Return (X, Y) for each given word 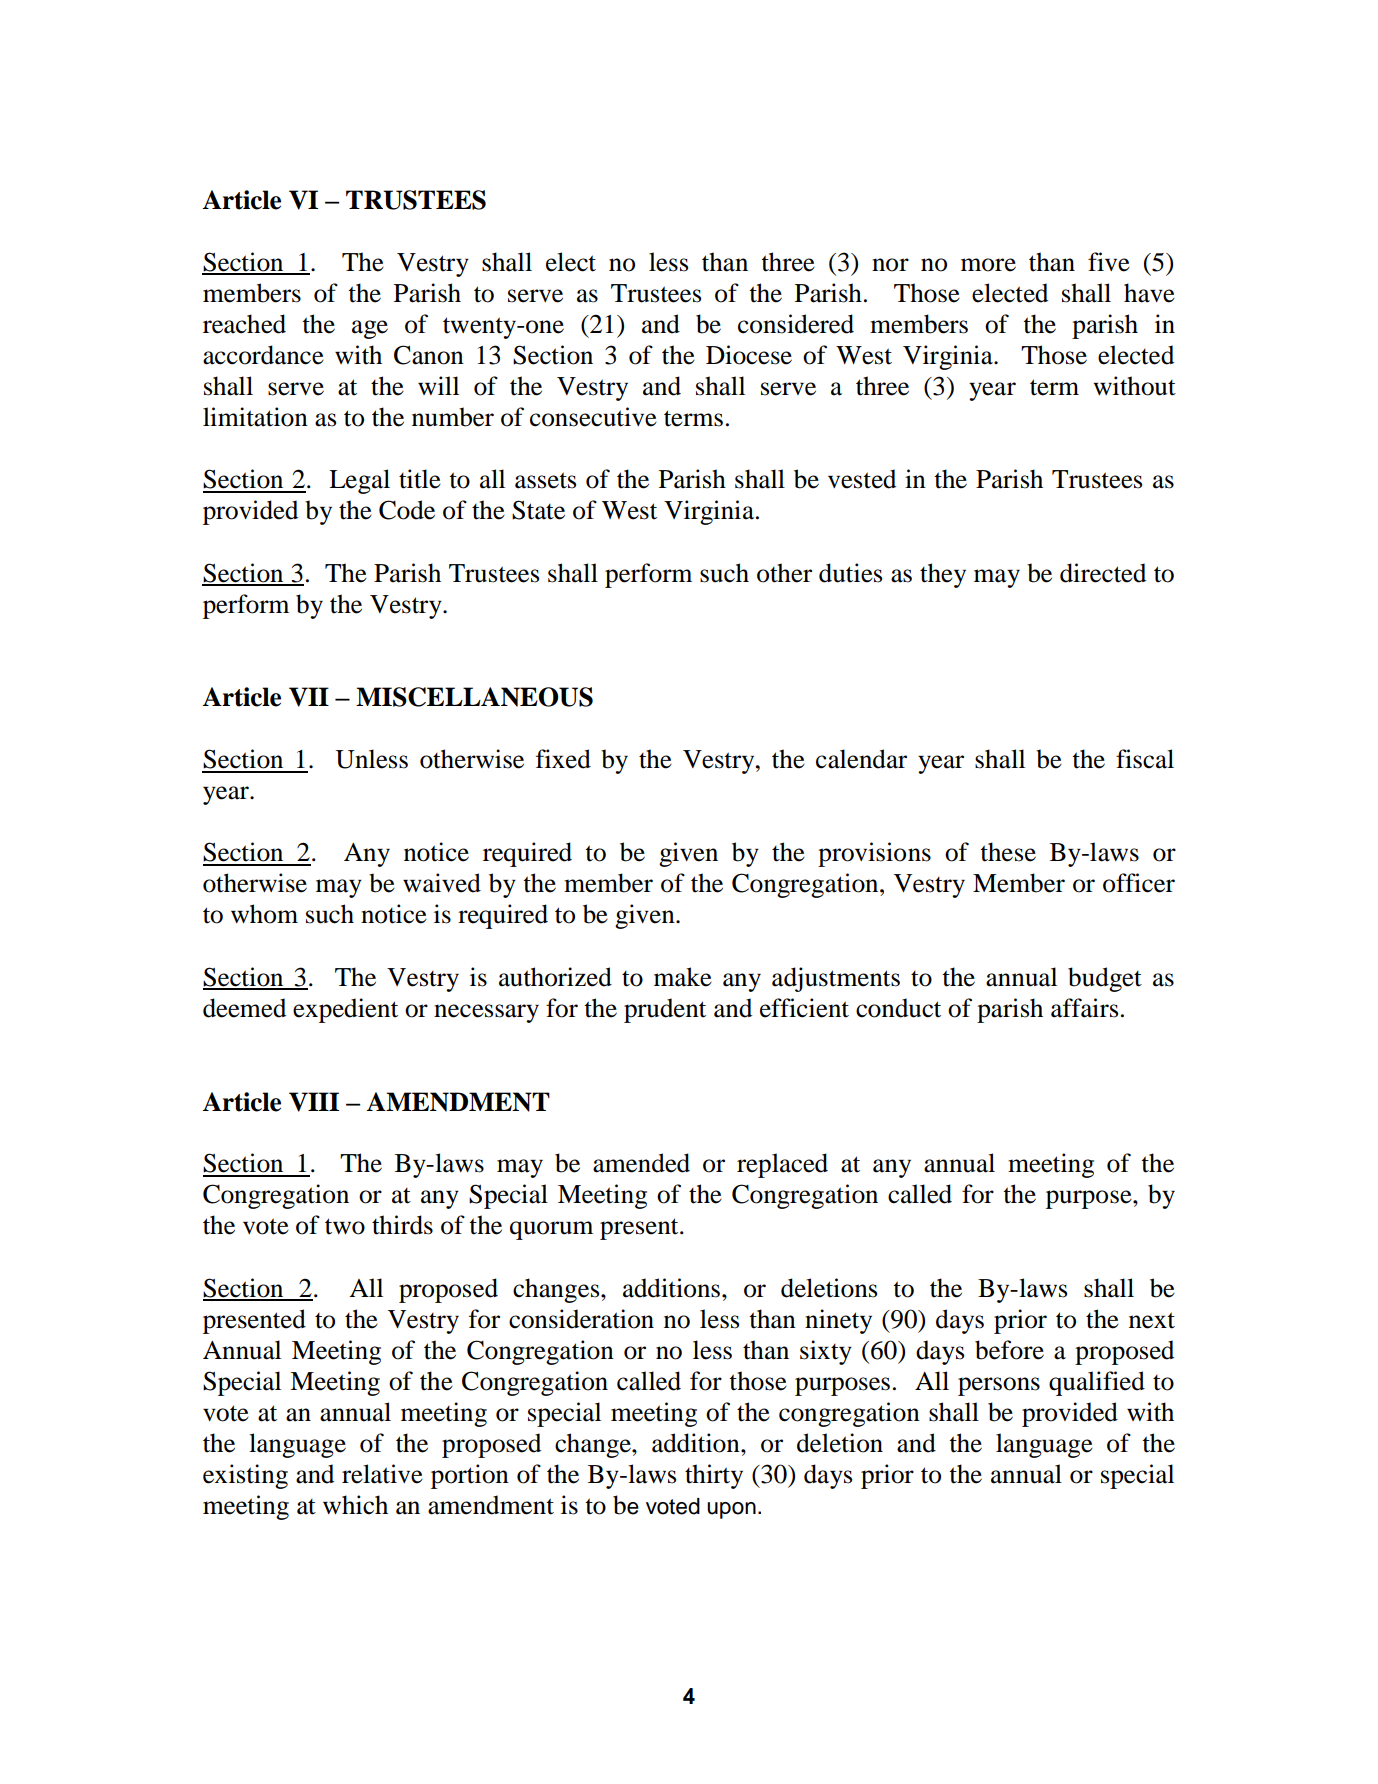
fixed (563, 759)
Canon (429, 355)
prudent (665, 1010)
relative (382, 1474)
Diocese (749, 355)
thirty (714, 1476)
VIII (314, 1102)
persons (999, 1386)
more (988, 265)
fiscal (1145, 759)
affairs (1084, 1008)
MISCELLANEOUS (474, 697)
